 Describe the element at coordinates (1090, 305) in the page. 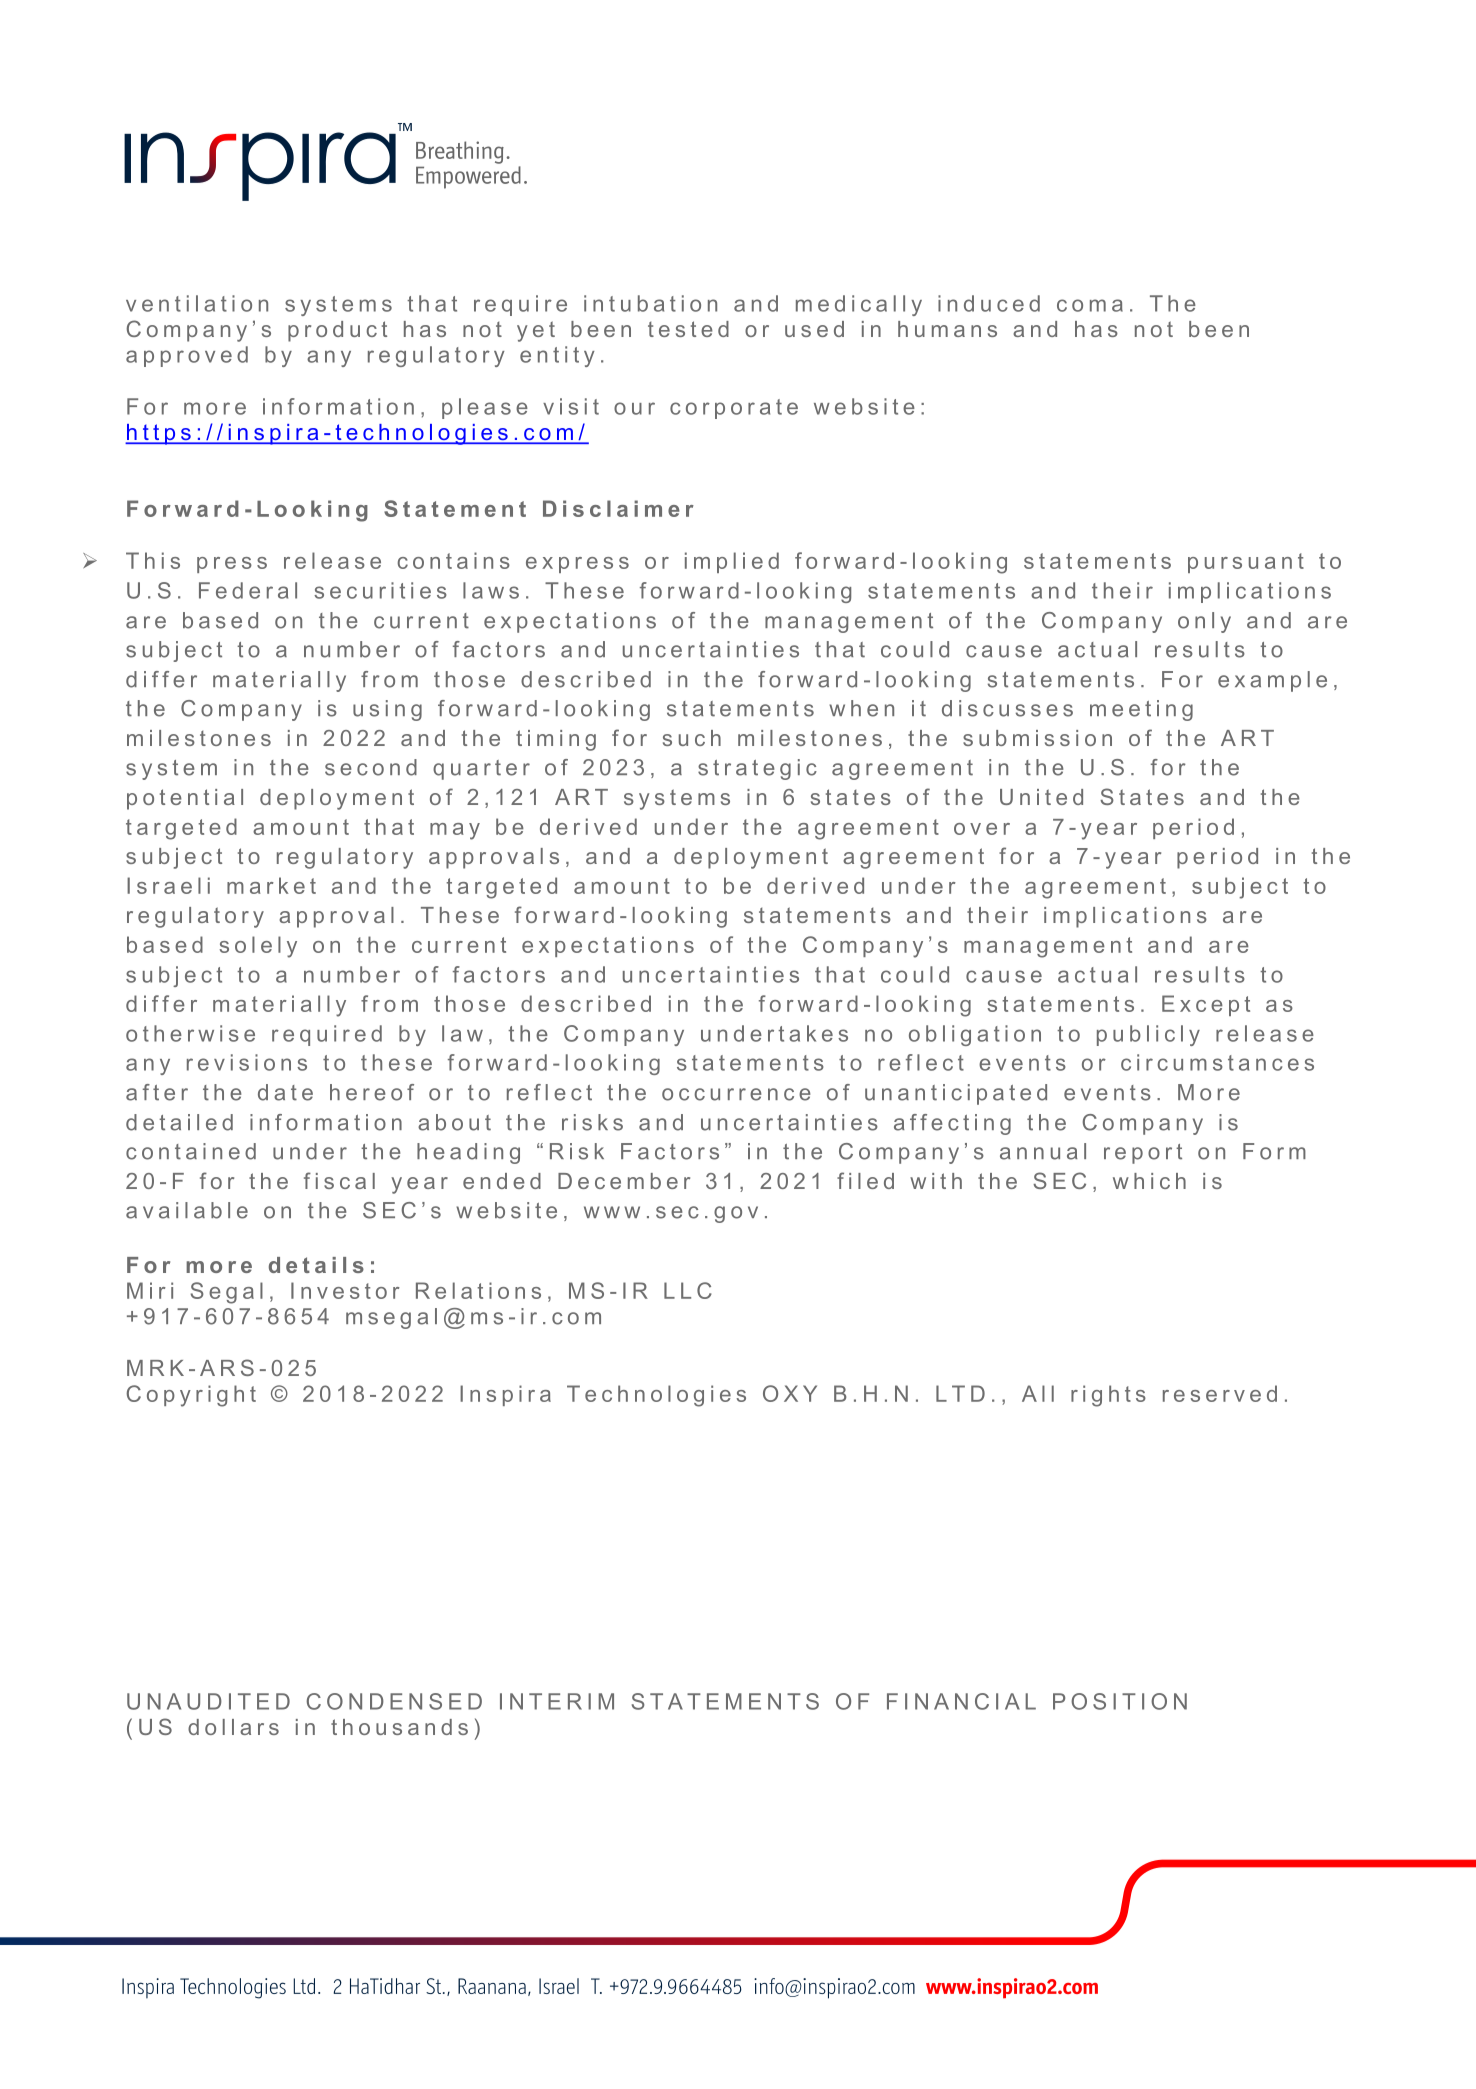

I see `coma` at that location.
